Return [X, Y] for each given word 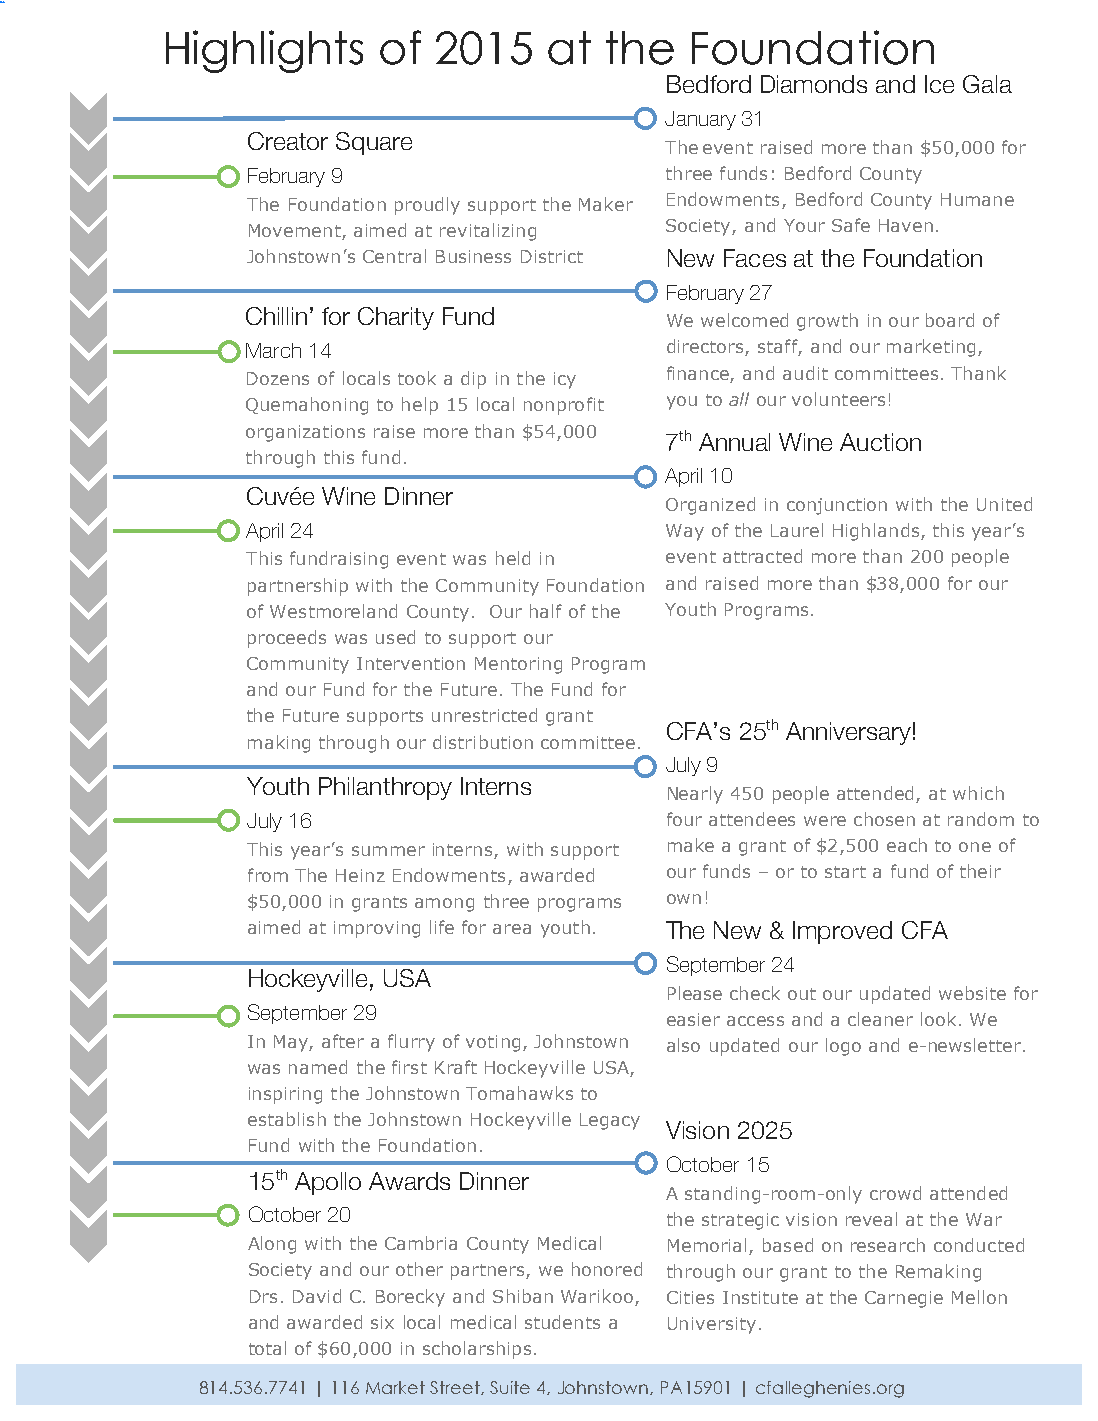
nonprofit [564, 406]
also [683, 1045]
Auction [880, 442]
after [343, 1041]
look [938, 1019]
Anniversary [848, 733]
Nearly [695, 795]
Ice [939, 84]
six [382, 1322]
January [700, 120]
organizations [305, 433]
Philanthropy [385, 788]
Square [374, 143]
